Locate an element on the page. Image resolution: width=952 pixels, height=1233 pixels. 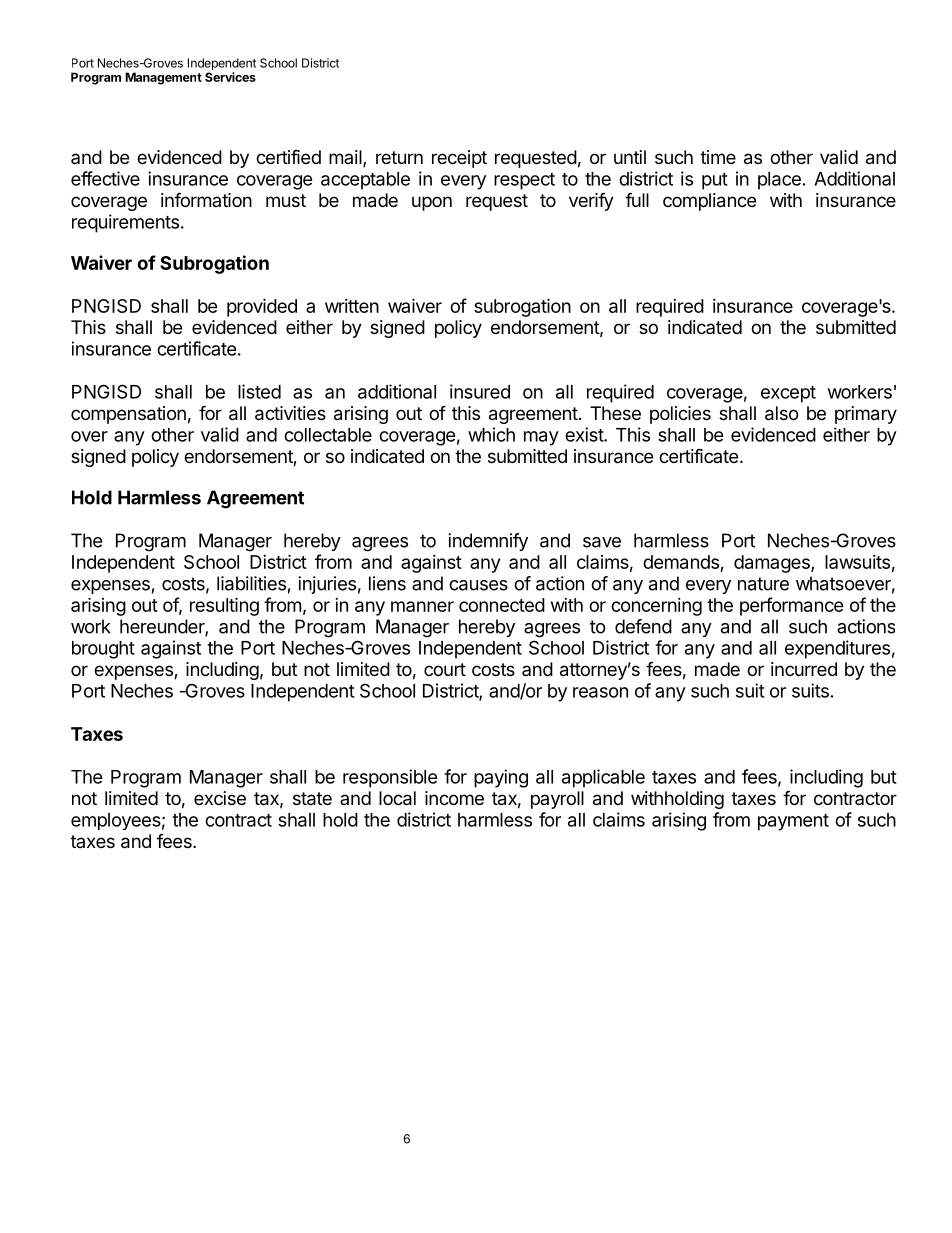
receipt is located at coordinates (459, 159).
